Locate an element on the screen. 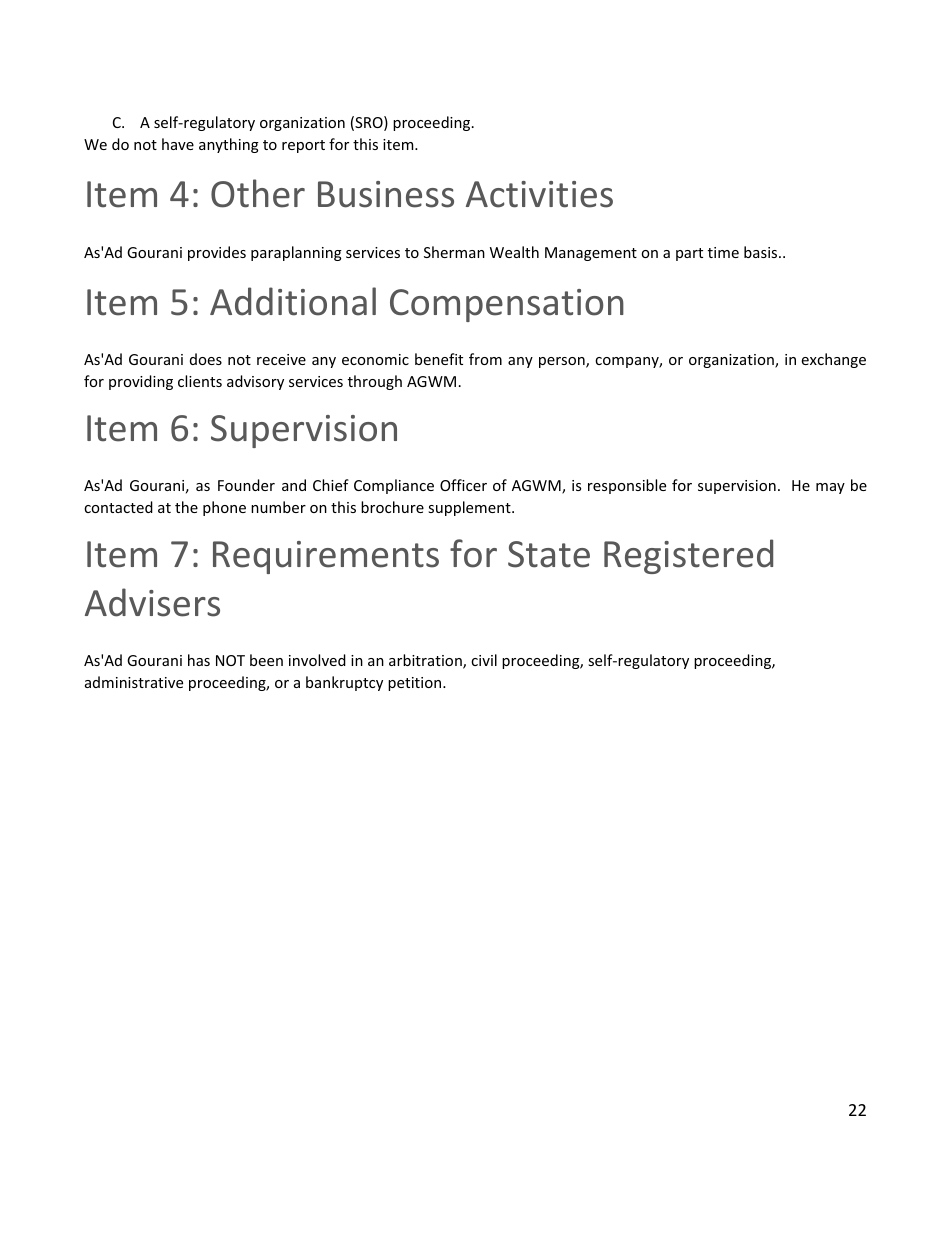  supplement is located at coordinates (470, 508).
